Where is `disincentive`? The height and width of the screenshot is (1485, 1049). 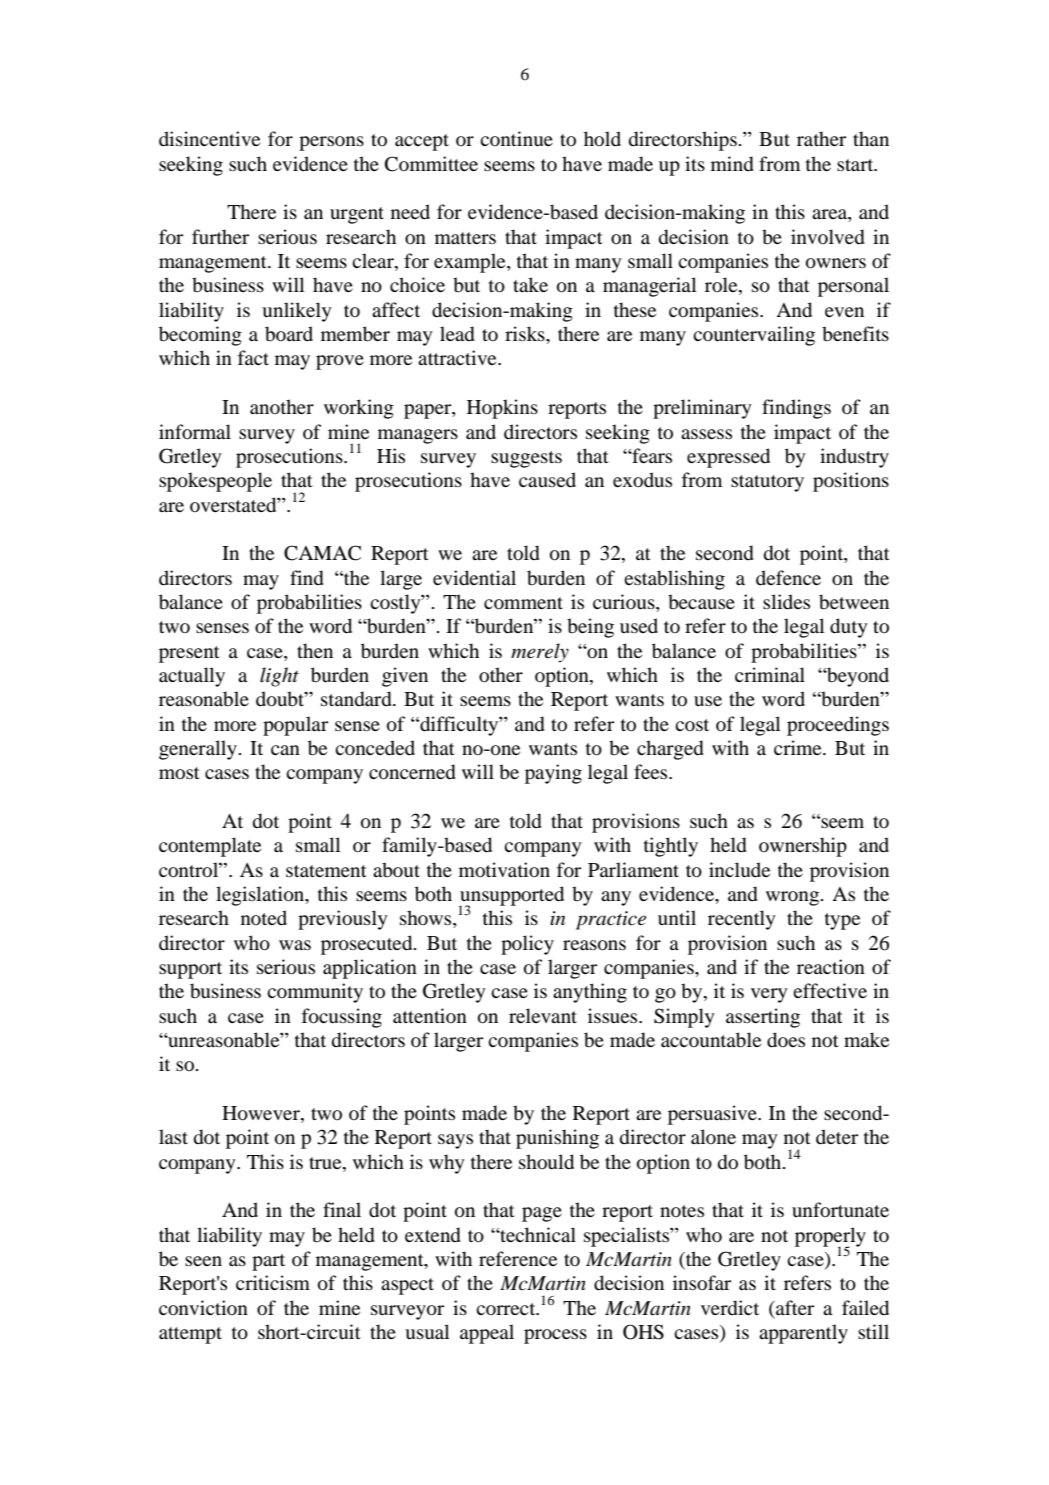
disincentive is located at coordinates (209, 138).
